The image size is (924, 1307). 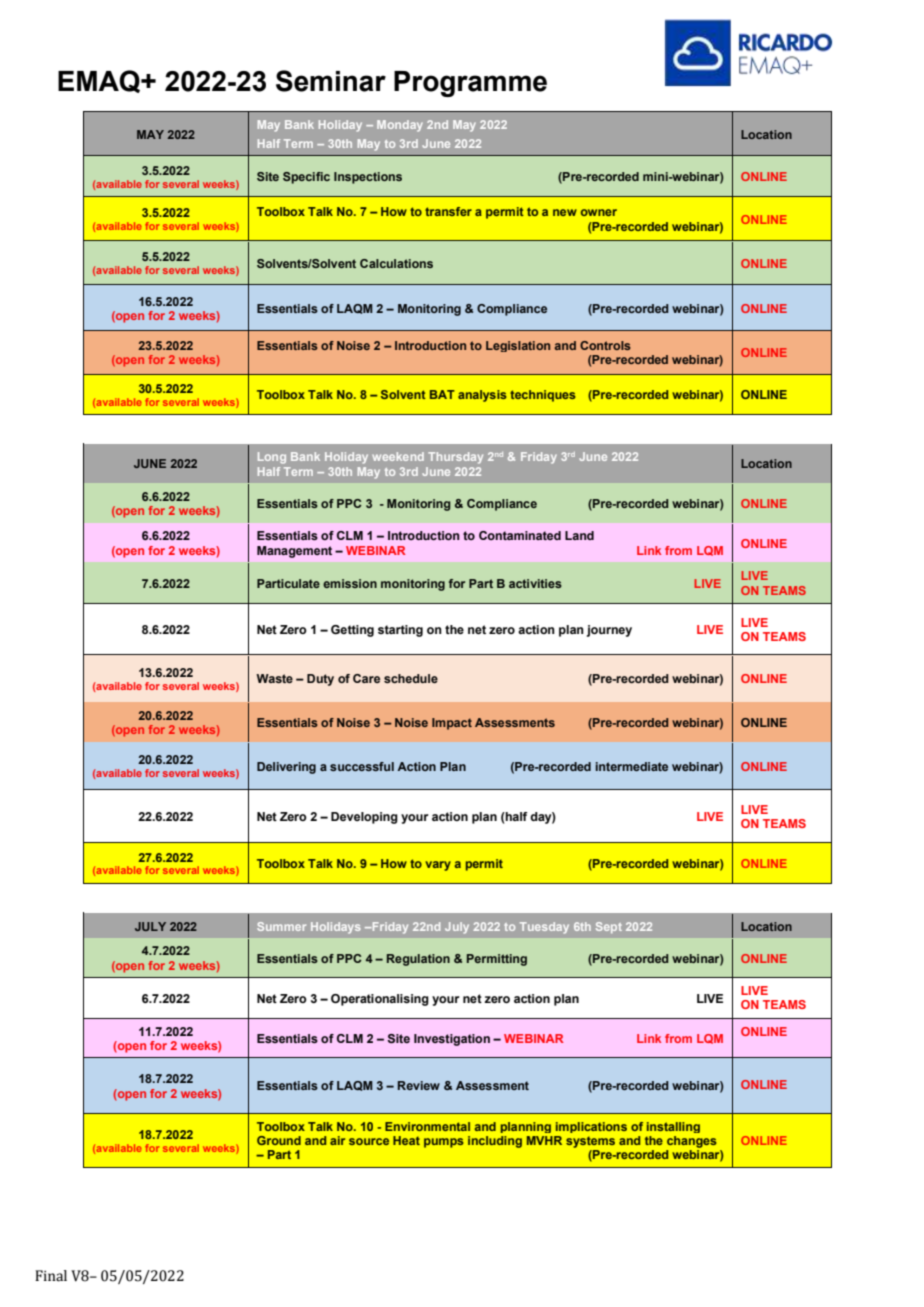 I want to click on Care, so click(x=366, y=678).
